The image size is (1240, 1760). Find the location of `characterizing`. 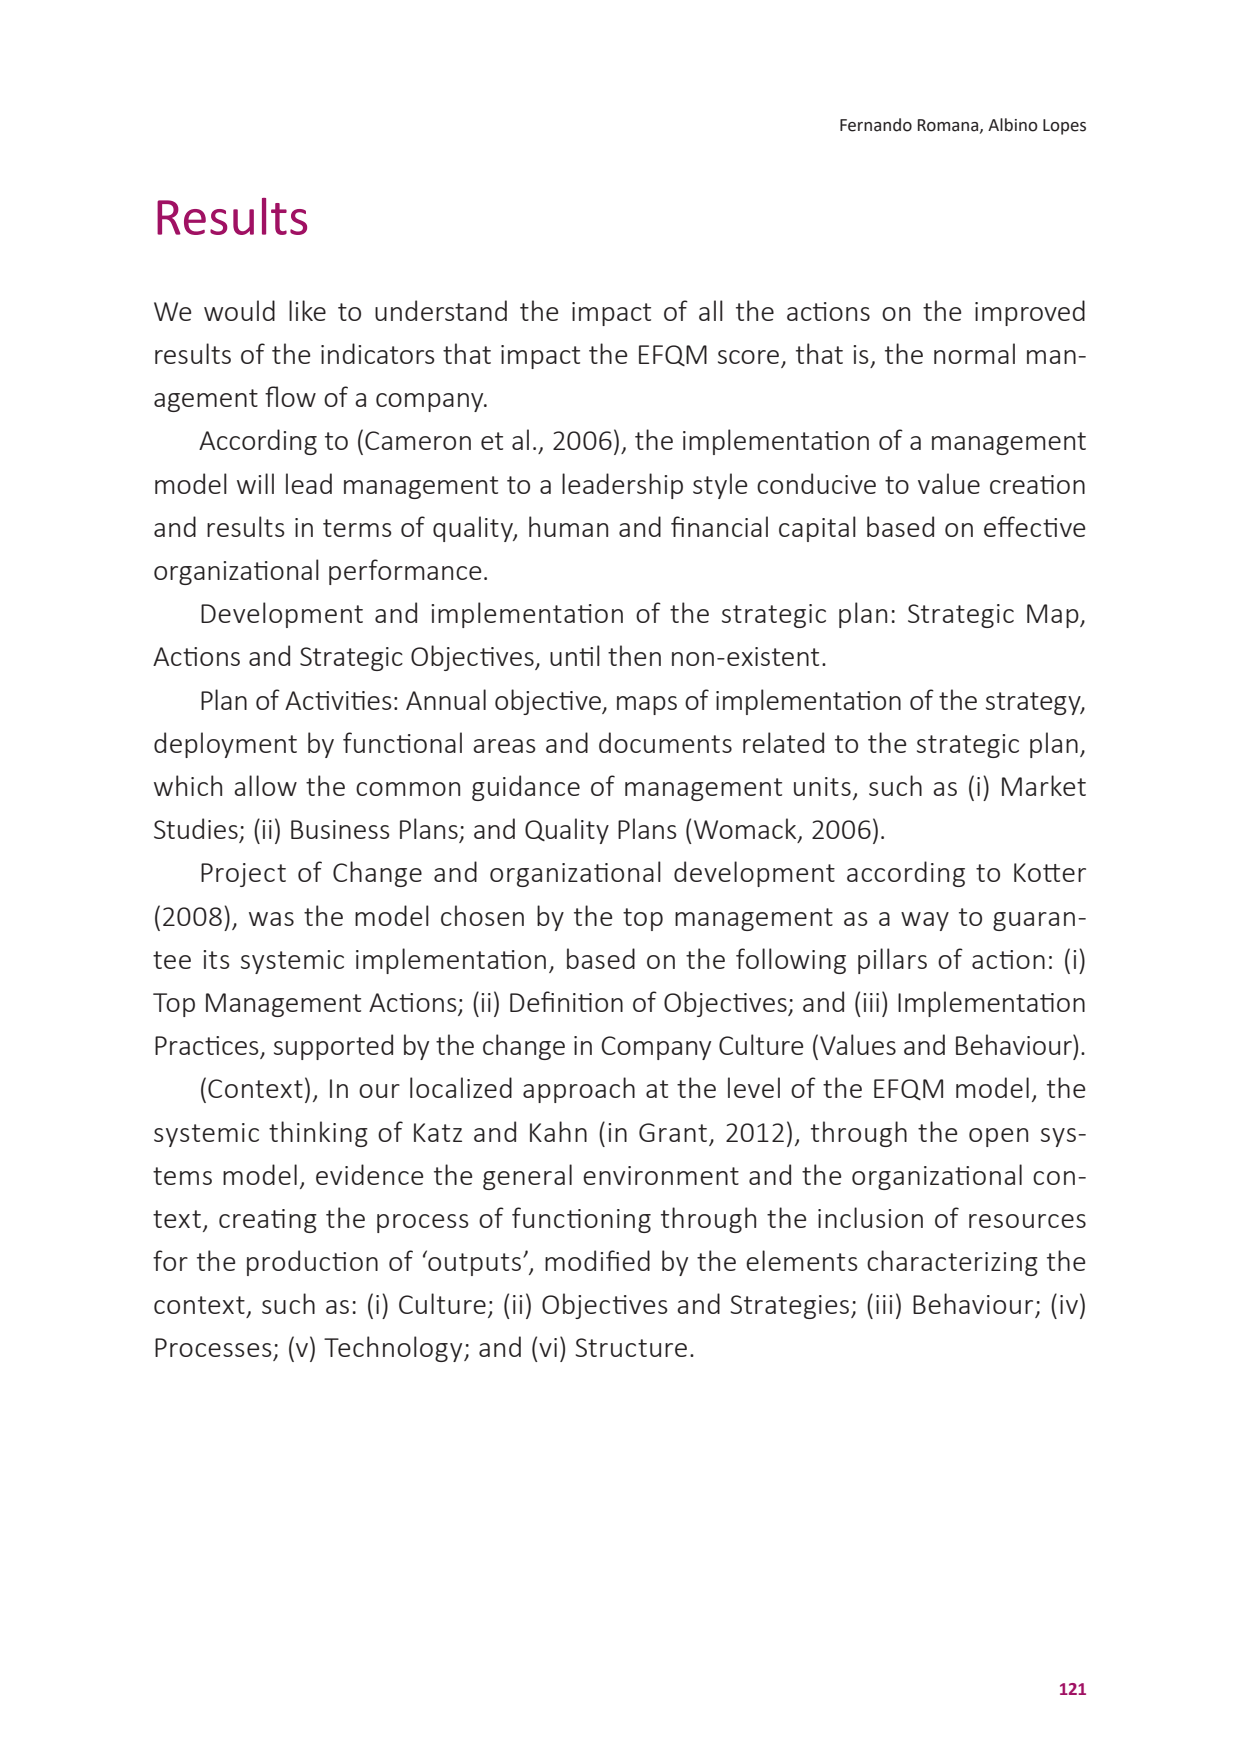

characterizing is located at coordinates (952, 1263).
